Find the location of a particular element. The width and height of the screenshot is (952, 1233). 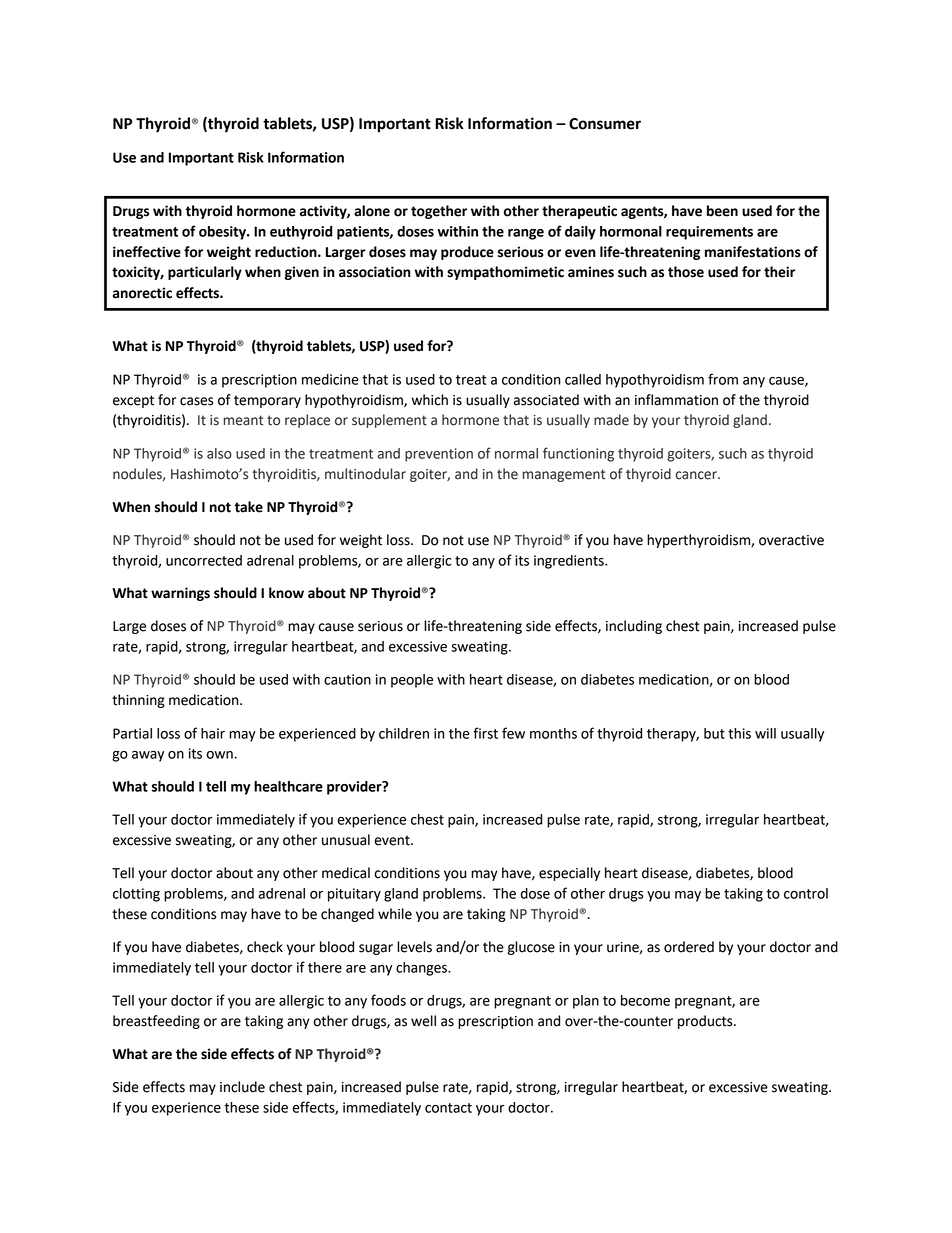

contact is located at coordinates (448, 1108).
